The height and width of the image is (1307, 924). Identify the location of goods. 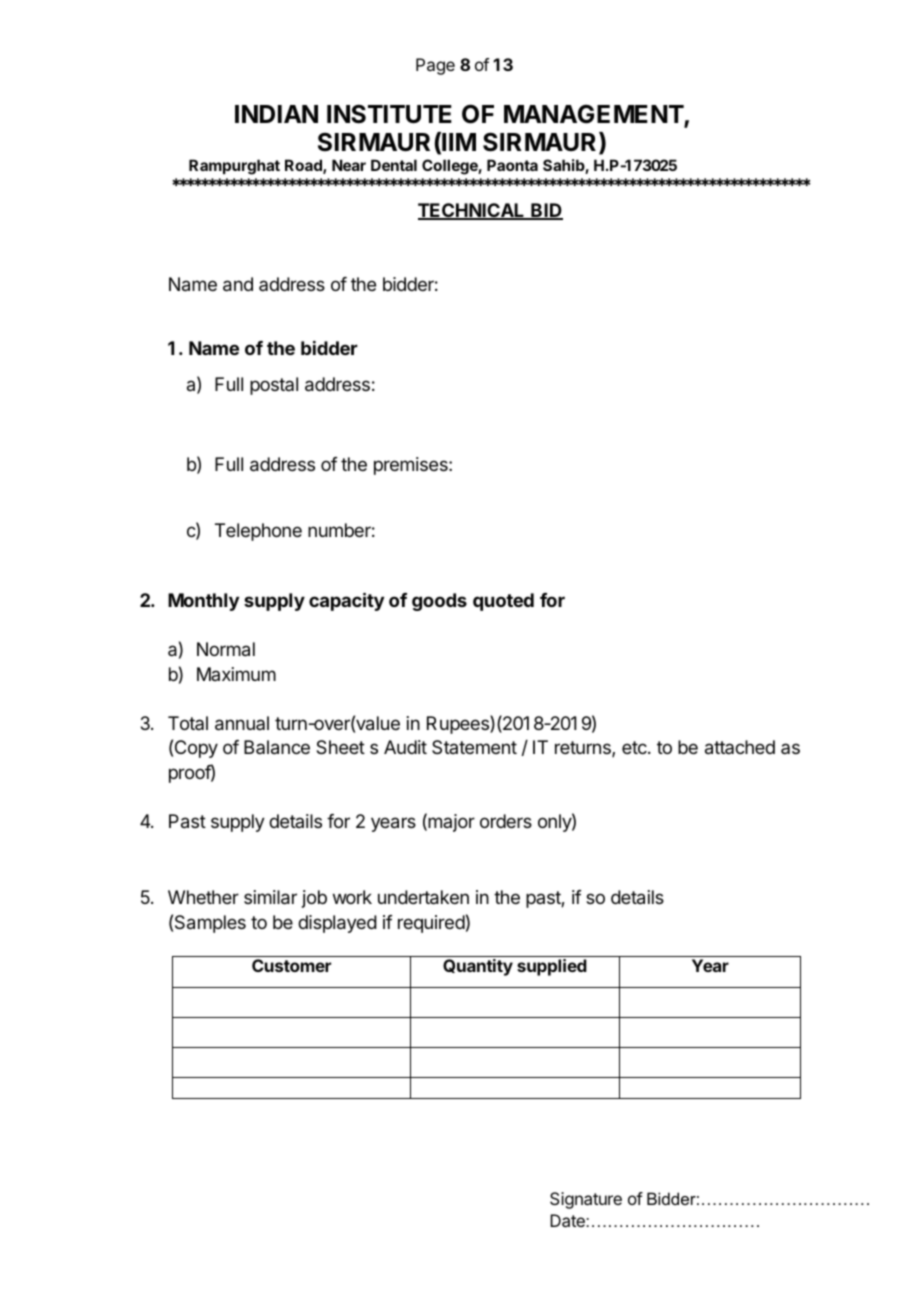
(439, 602).
